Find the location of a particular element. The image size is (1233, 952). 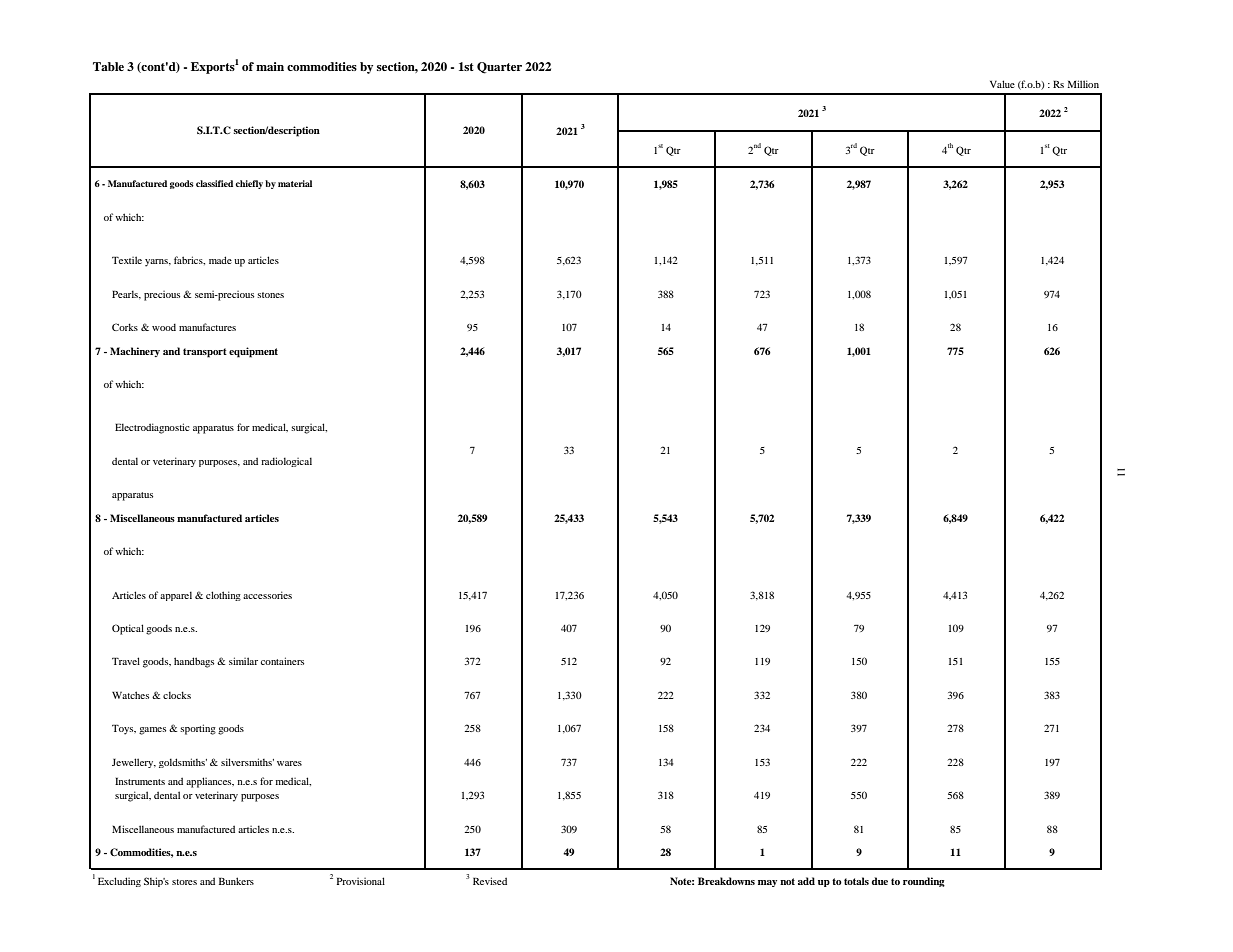

clocks is located at coordinates (177, 695).
